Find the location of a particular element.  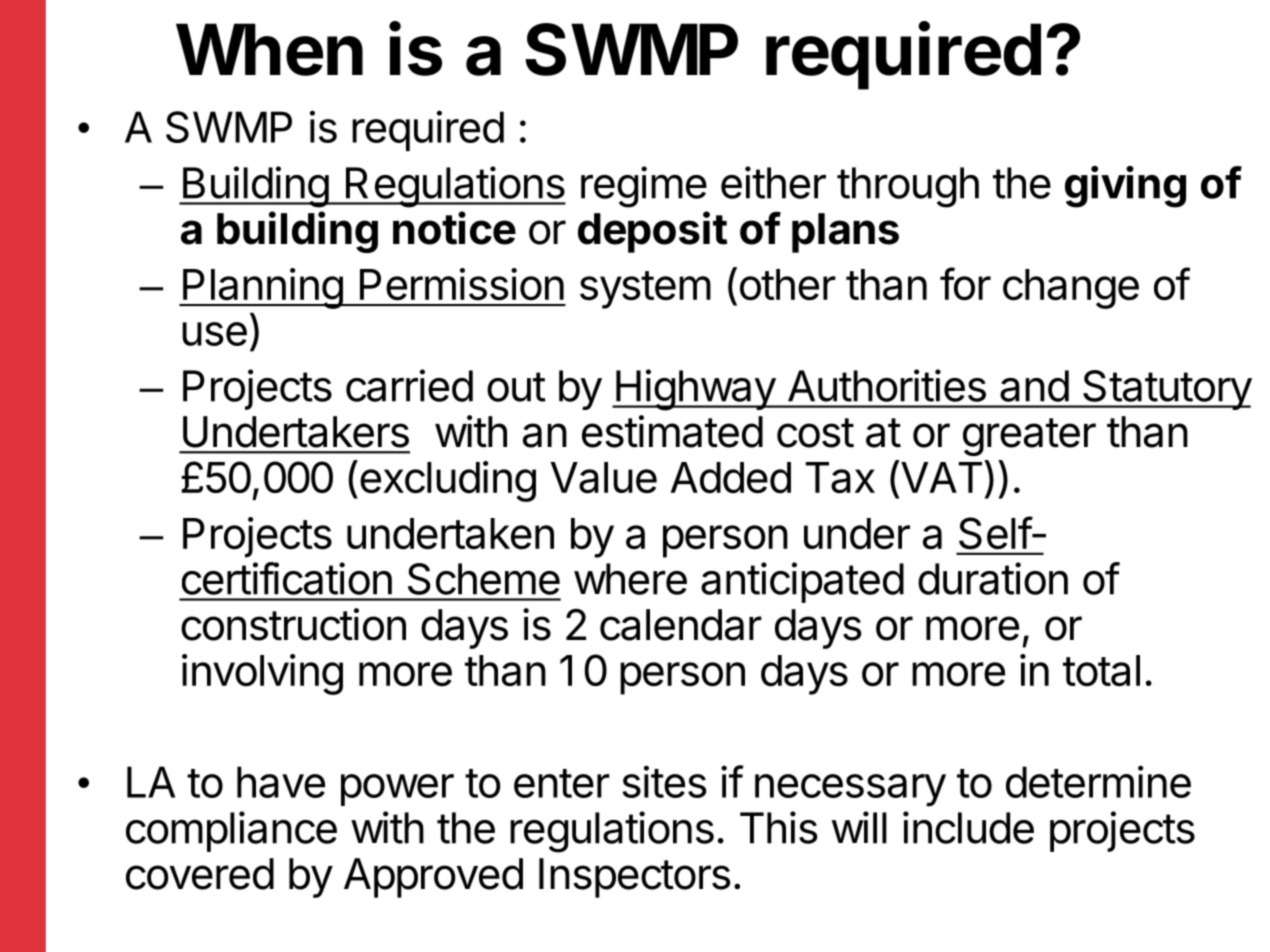

construction is located at coordinates (293, 624).
